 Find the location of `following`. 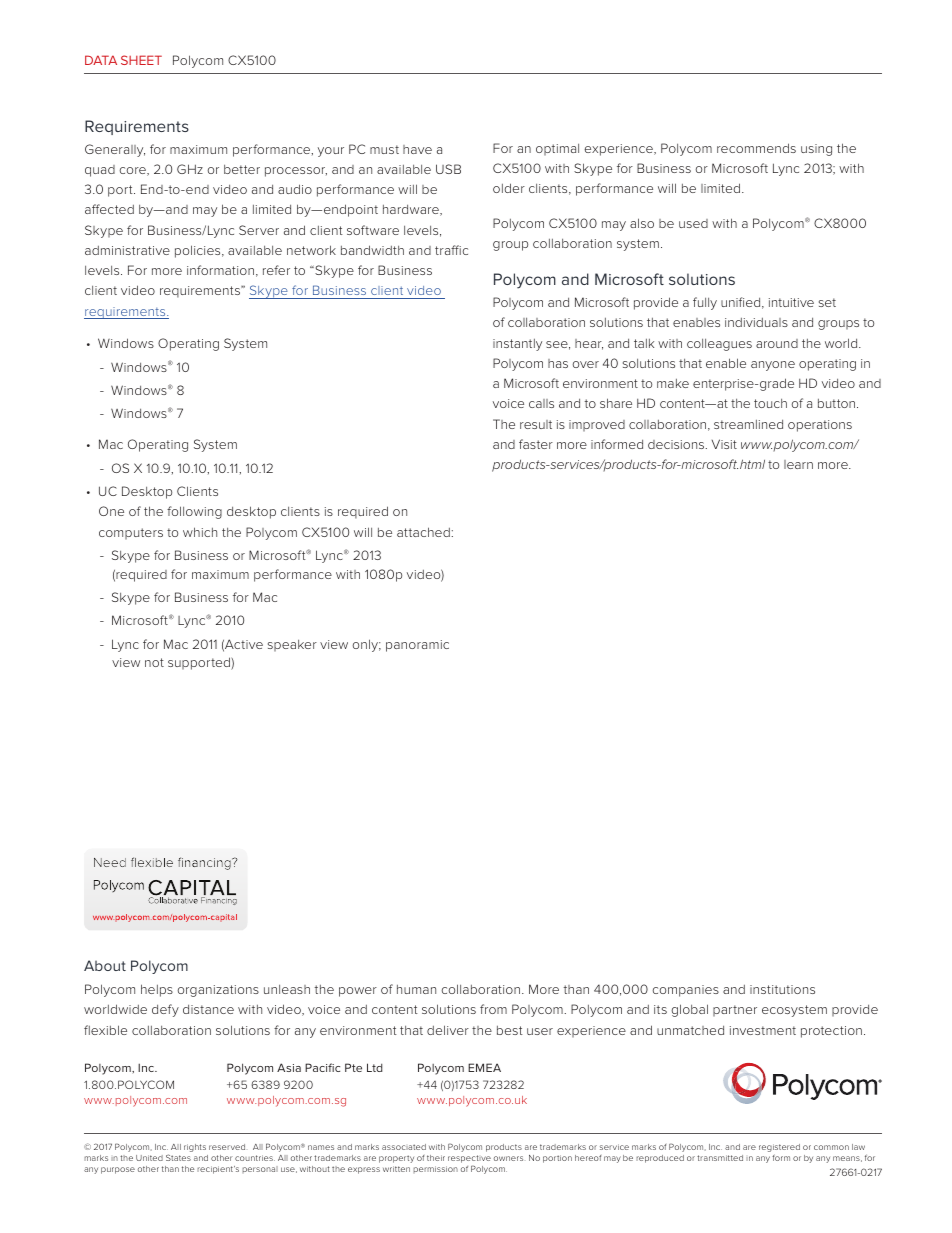

following is located at coordinates (194, 512).
